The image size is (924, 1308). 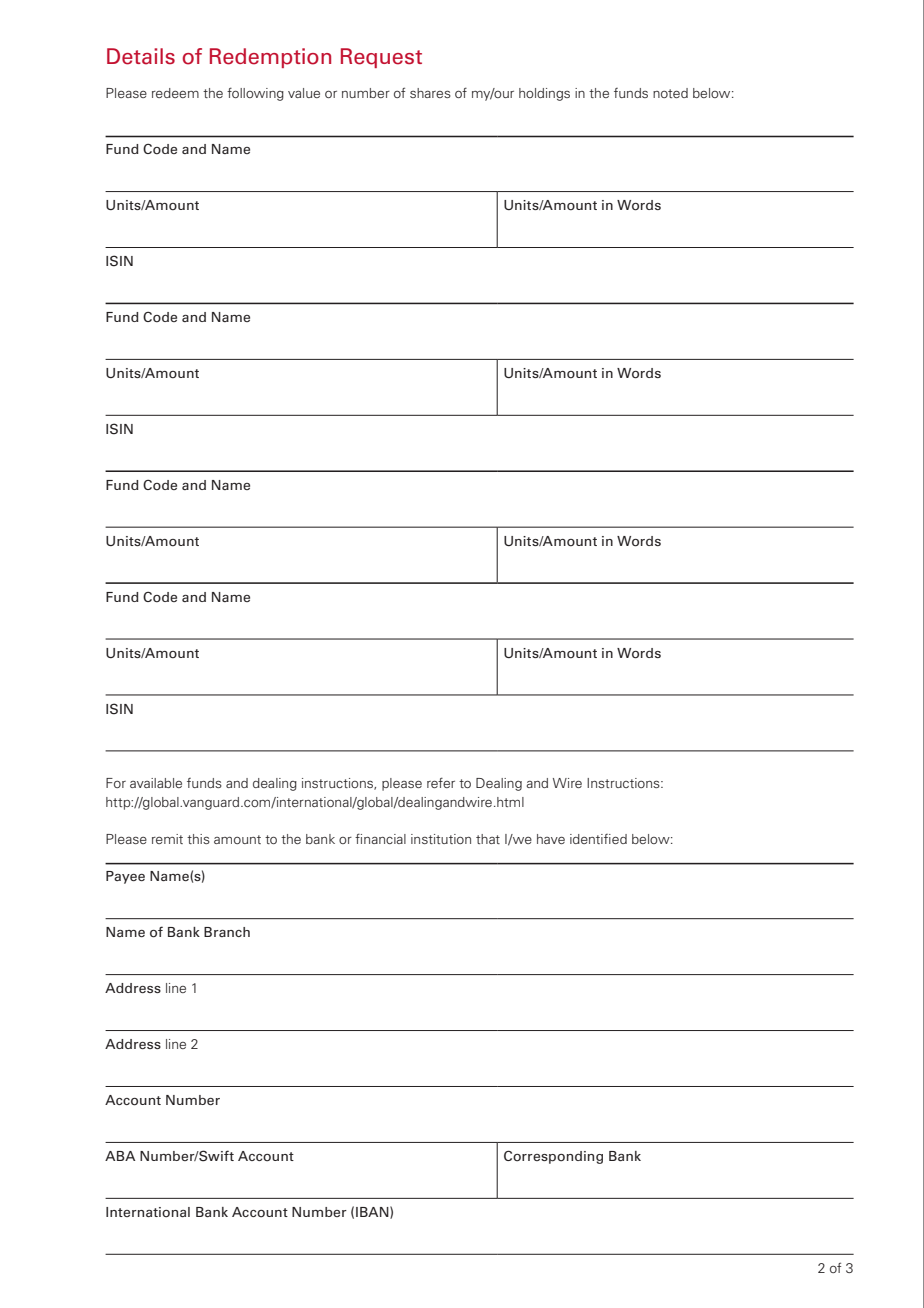 What do you see at coordinates (670, 93) in the screenshot?
I see `noted` at bounding box center [670, 93].
